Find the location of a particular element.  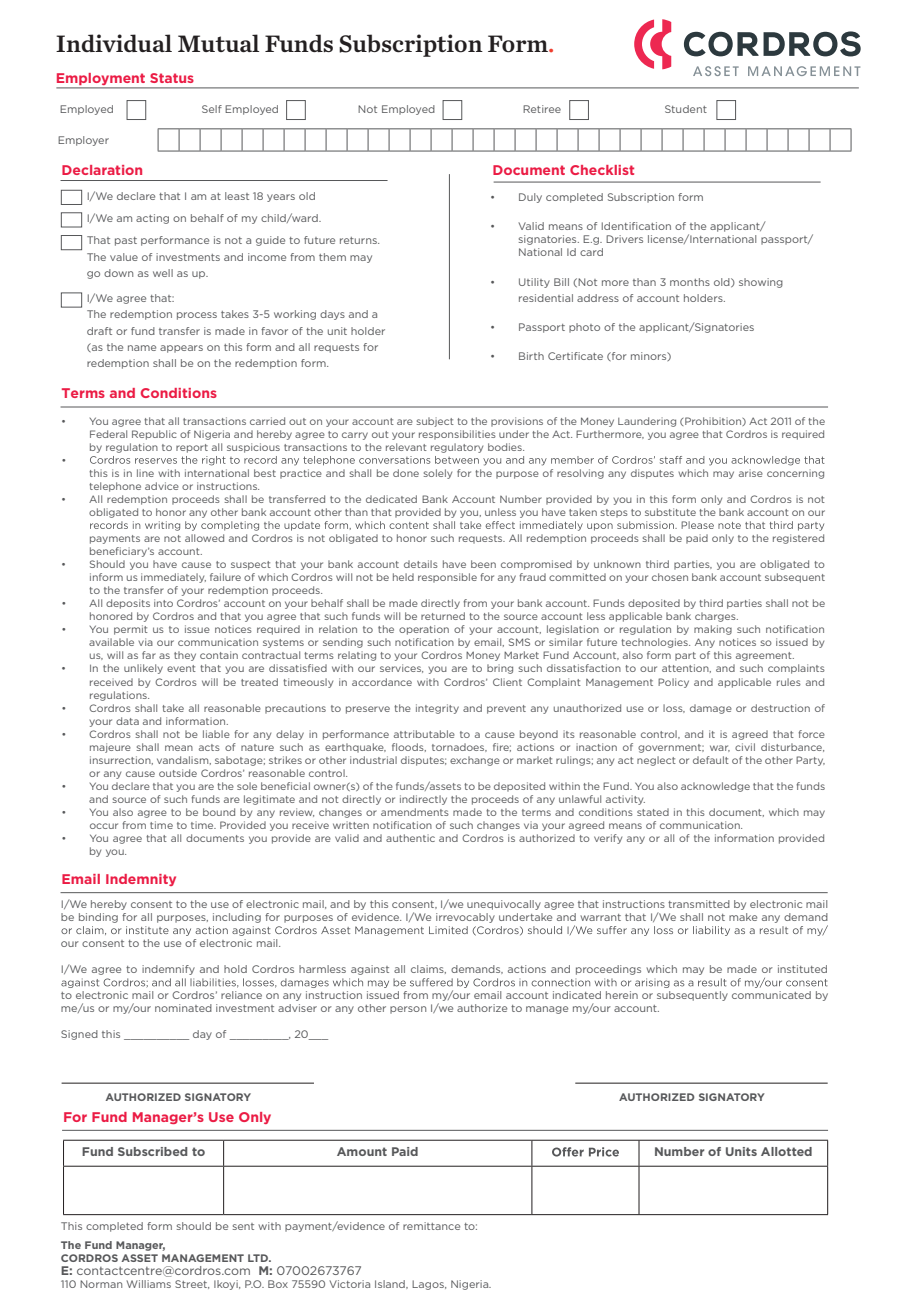

advice is located at coordinates (162, 486).
